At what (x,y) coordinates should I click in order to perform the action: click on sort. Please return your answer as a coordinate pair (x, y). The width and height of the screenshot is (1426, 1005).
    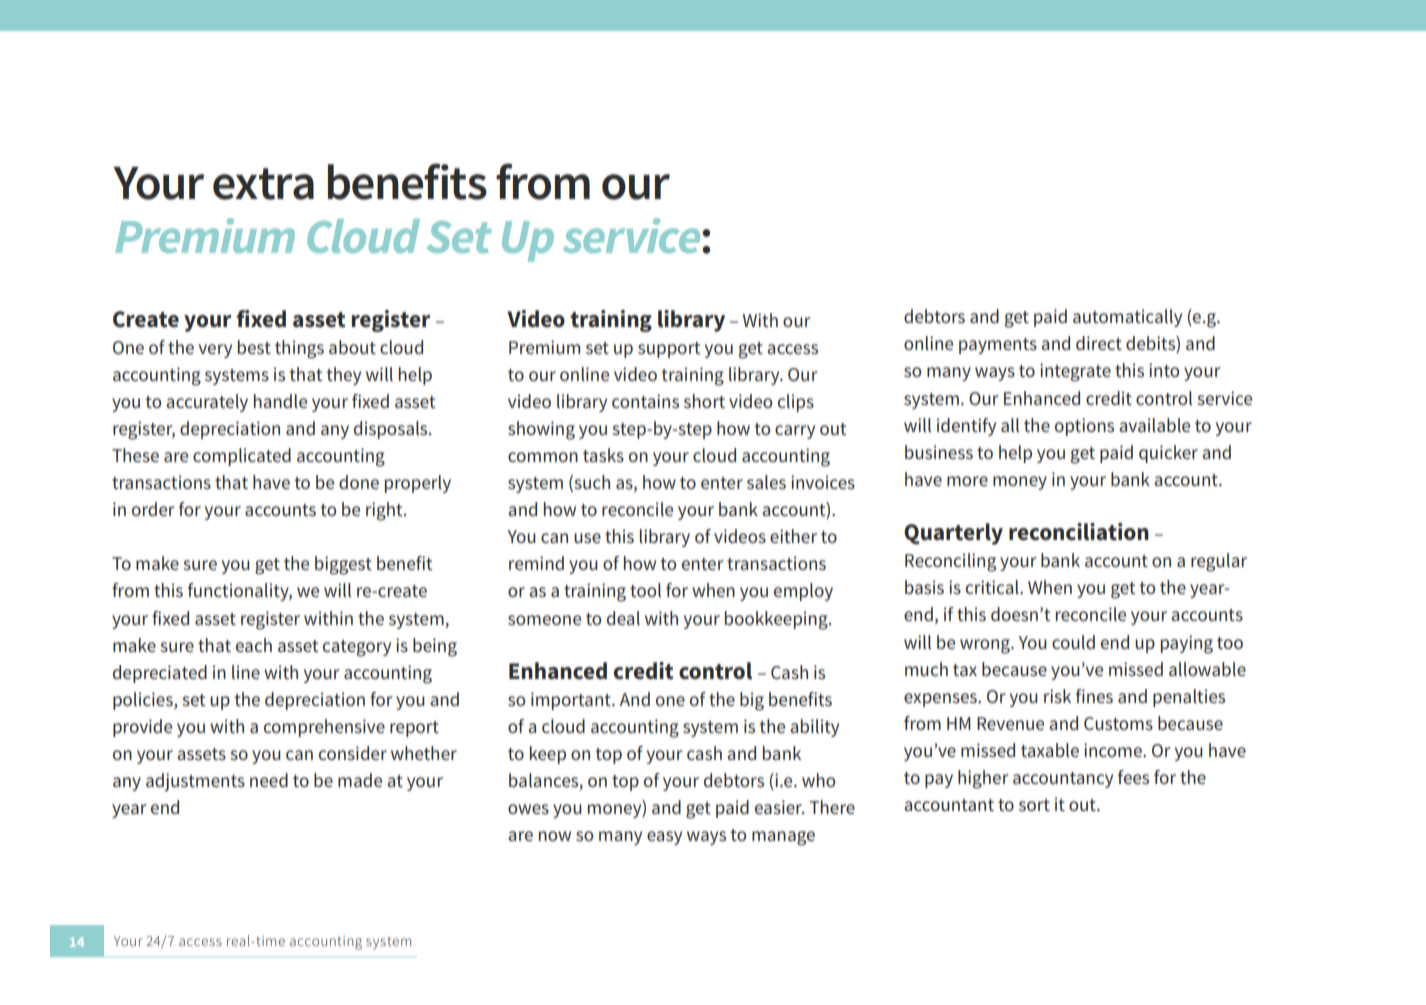
    Looking at the image, I should click on (1034, 805).
